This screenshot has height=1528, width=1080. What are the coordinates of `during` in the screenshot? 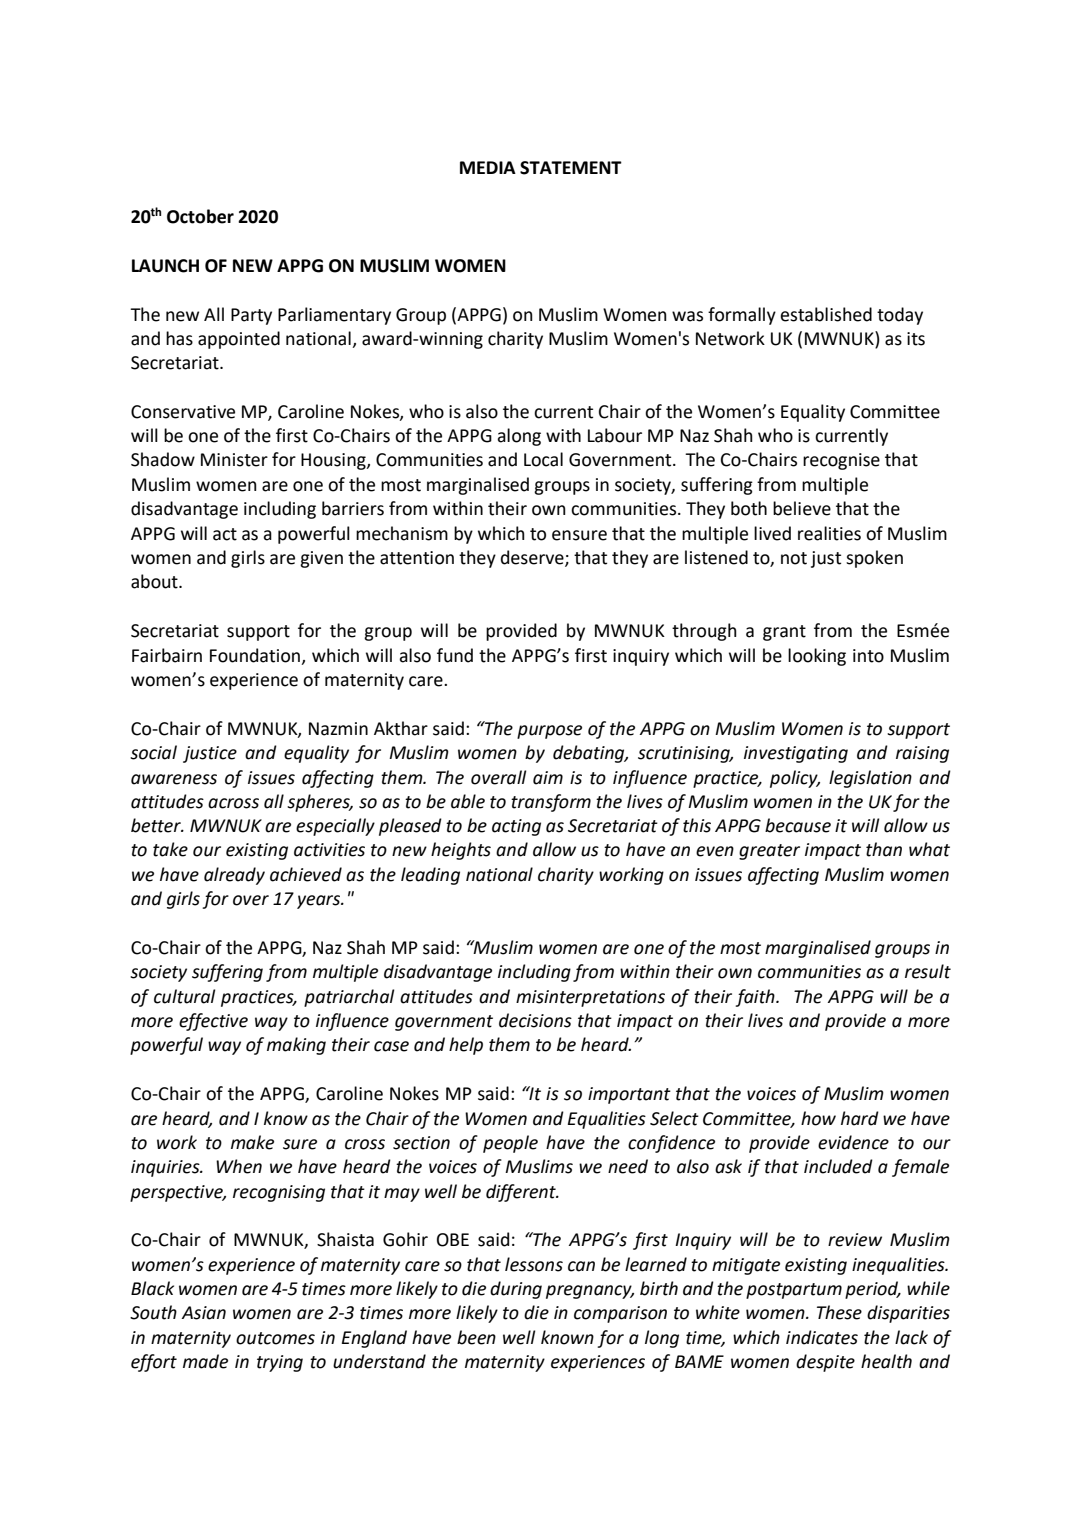 It's located at (516, 1290).
